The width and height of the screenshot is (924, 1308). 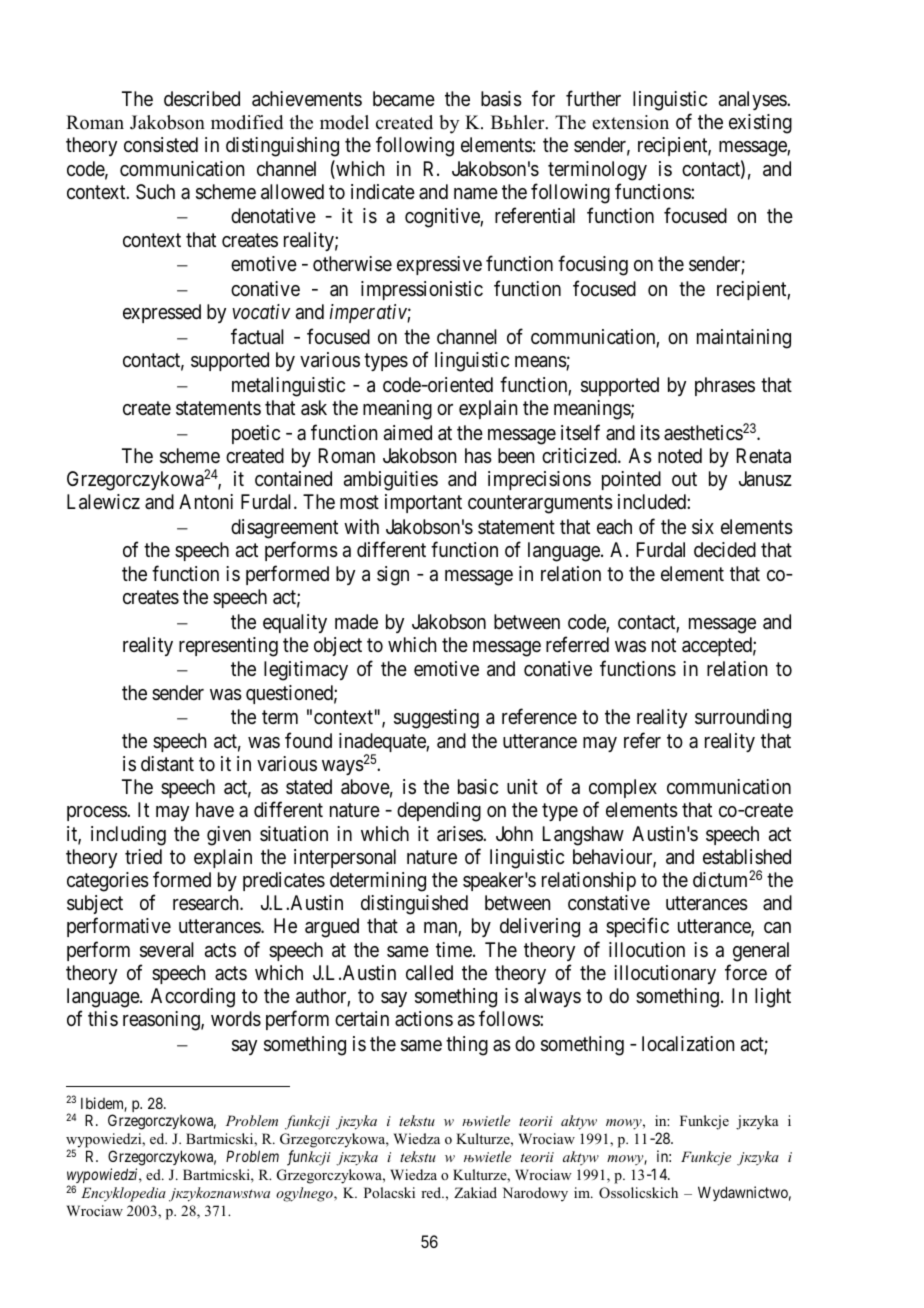 I want to click on existing, so click(x=760, y=124).
